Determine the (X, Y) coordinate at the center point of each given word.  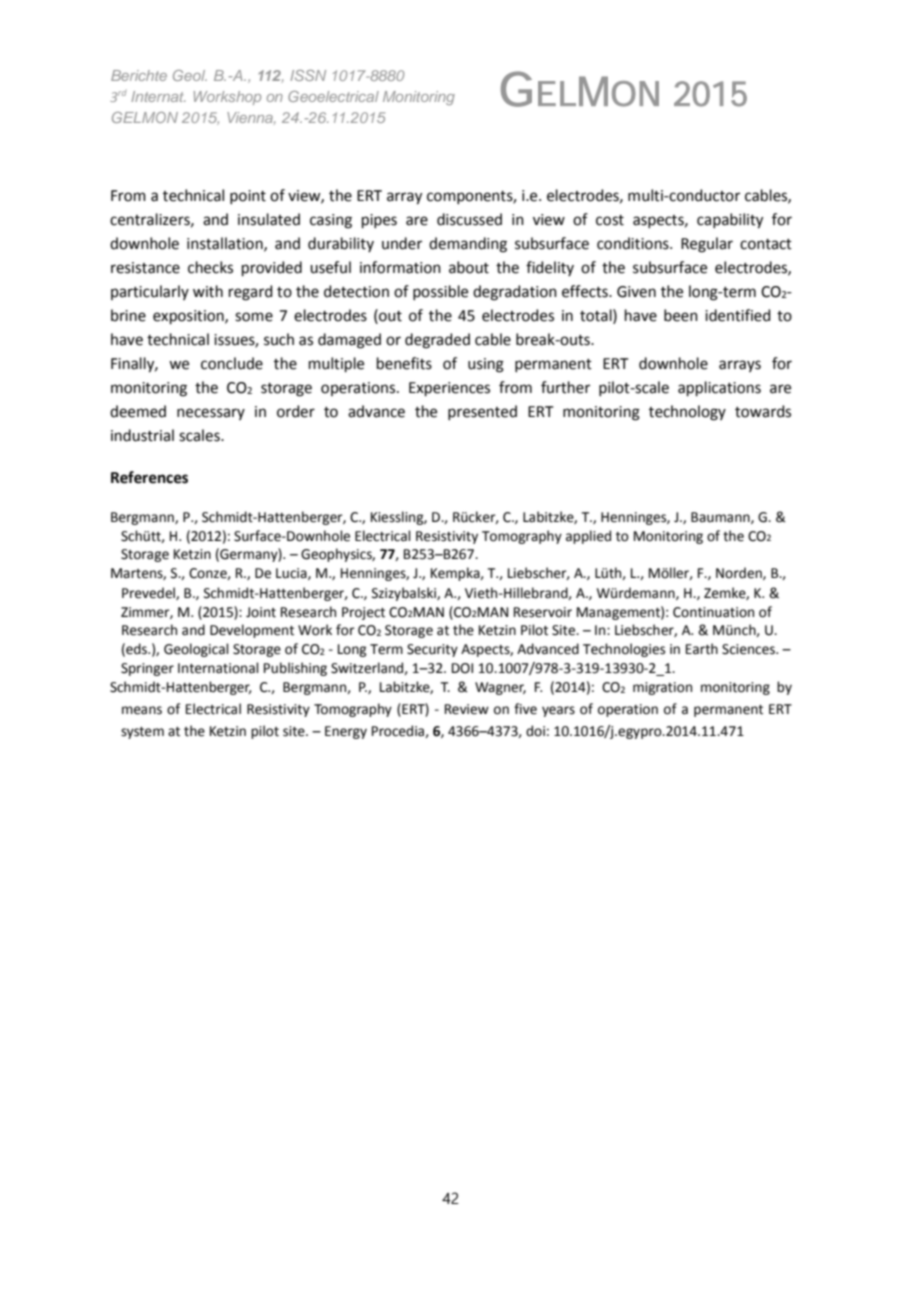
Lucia (292, 574)
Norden (740, 573)
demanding (468, 245)
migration (662, 688)
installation (226, 244)
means (142, 710)
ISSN (308, 75)
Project (363, 613)
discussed (469, 219)
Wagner (500, 688)
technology (687, 413)
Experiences (449, 389)
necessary (211, 414)
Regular (707, 245)
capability (730, 221)
